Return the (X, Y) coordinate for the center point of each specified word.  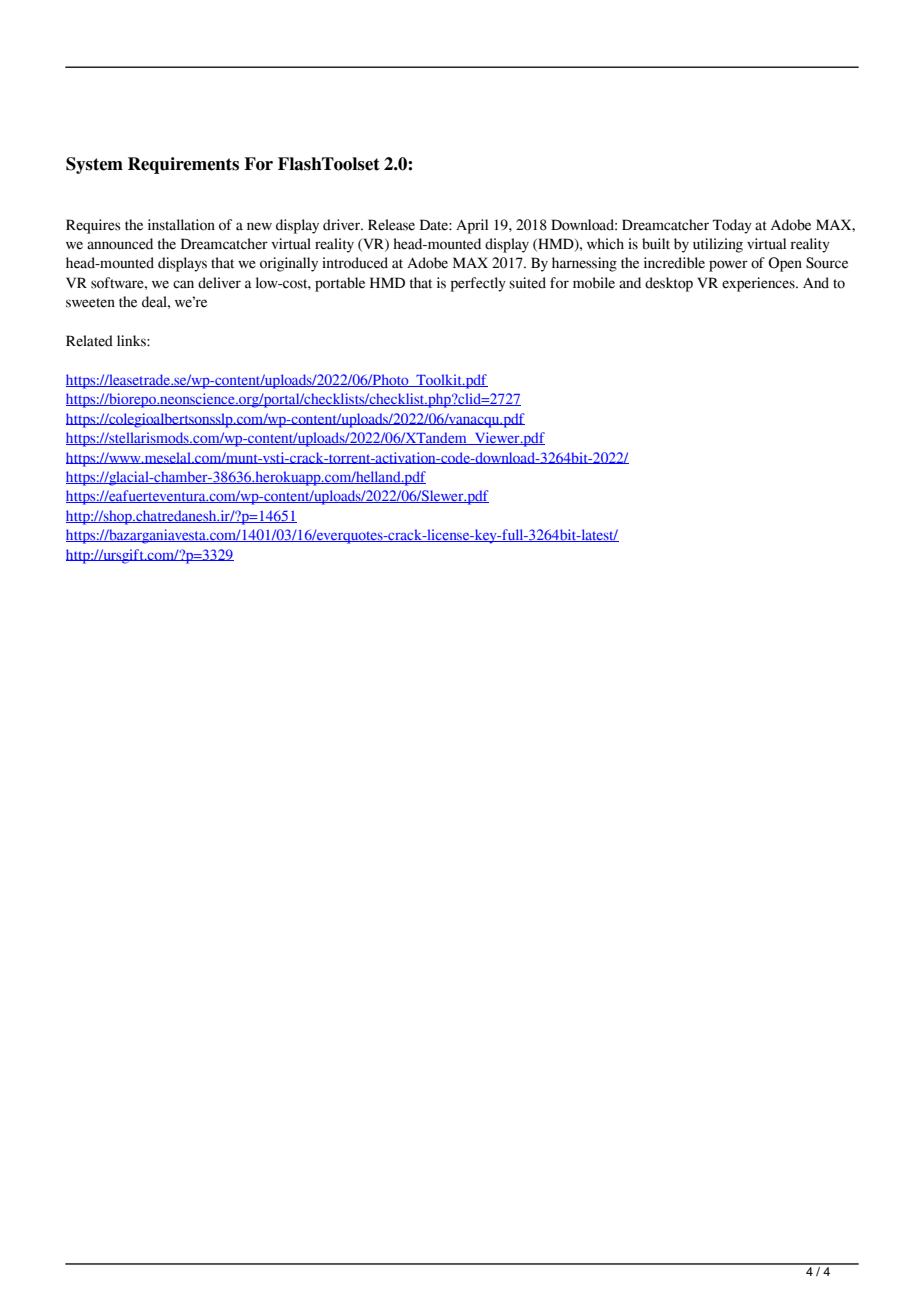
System (94, 165)
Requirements (183, 165)
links (132, 341)
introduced (355, 263)
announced (120, 244)
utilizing (718, 245)
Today (732, 226)
